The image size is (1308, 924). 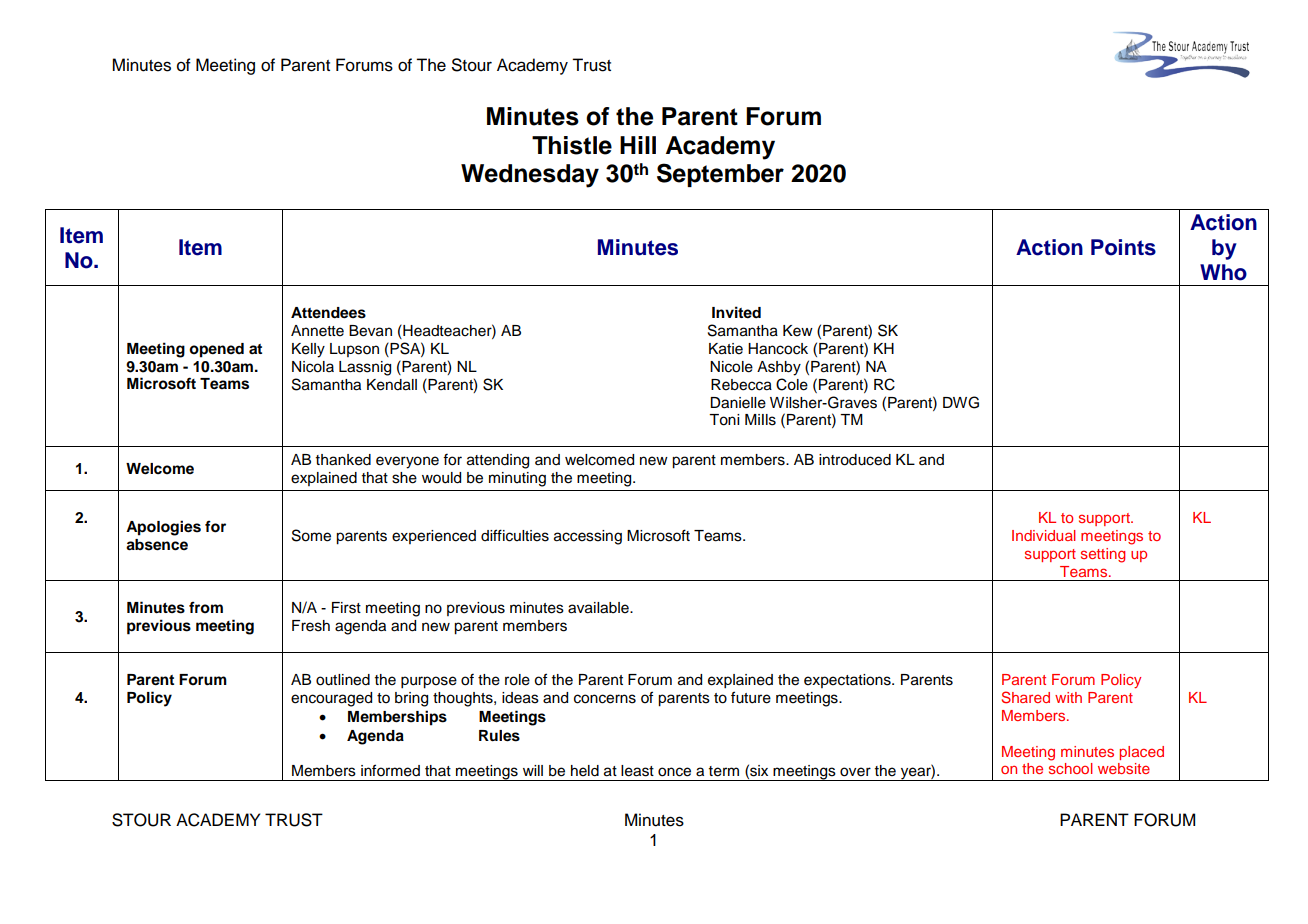 I want to click on DWG, so click(x=961, y=402).
